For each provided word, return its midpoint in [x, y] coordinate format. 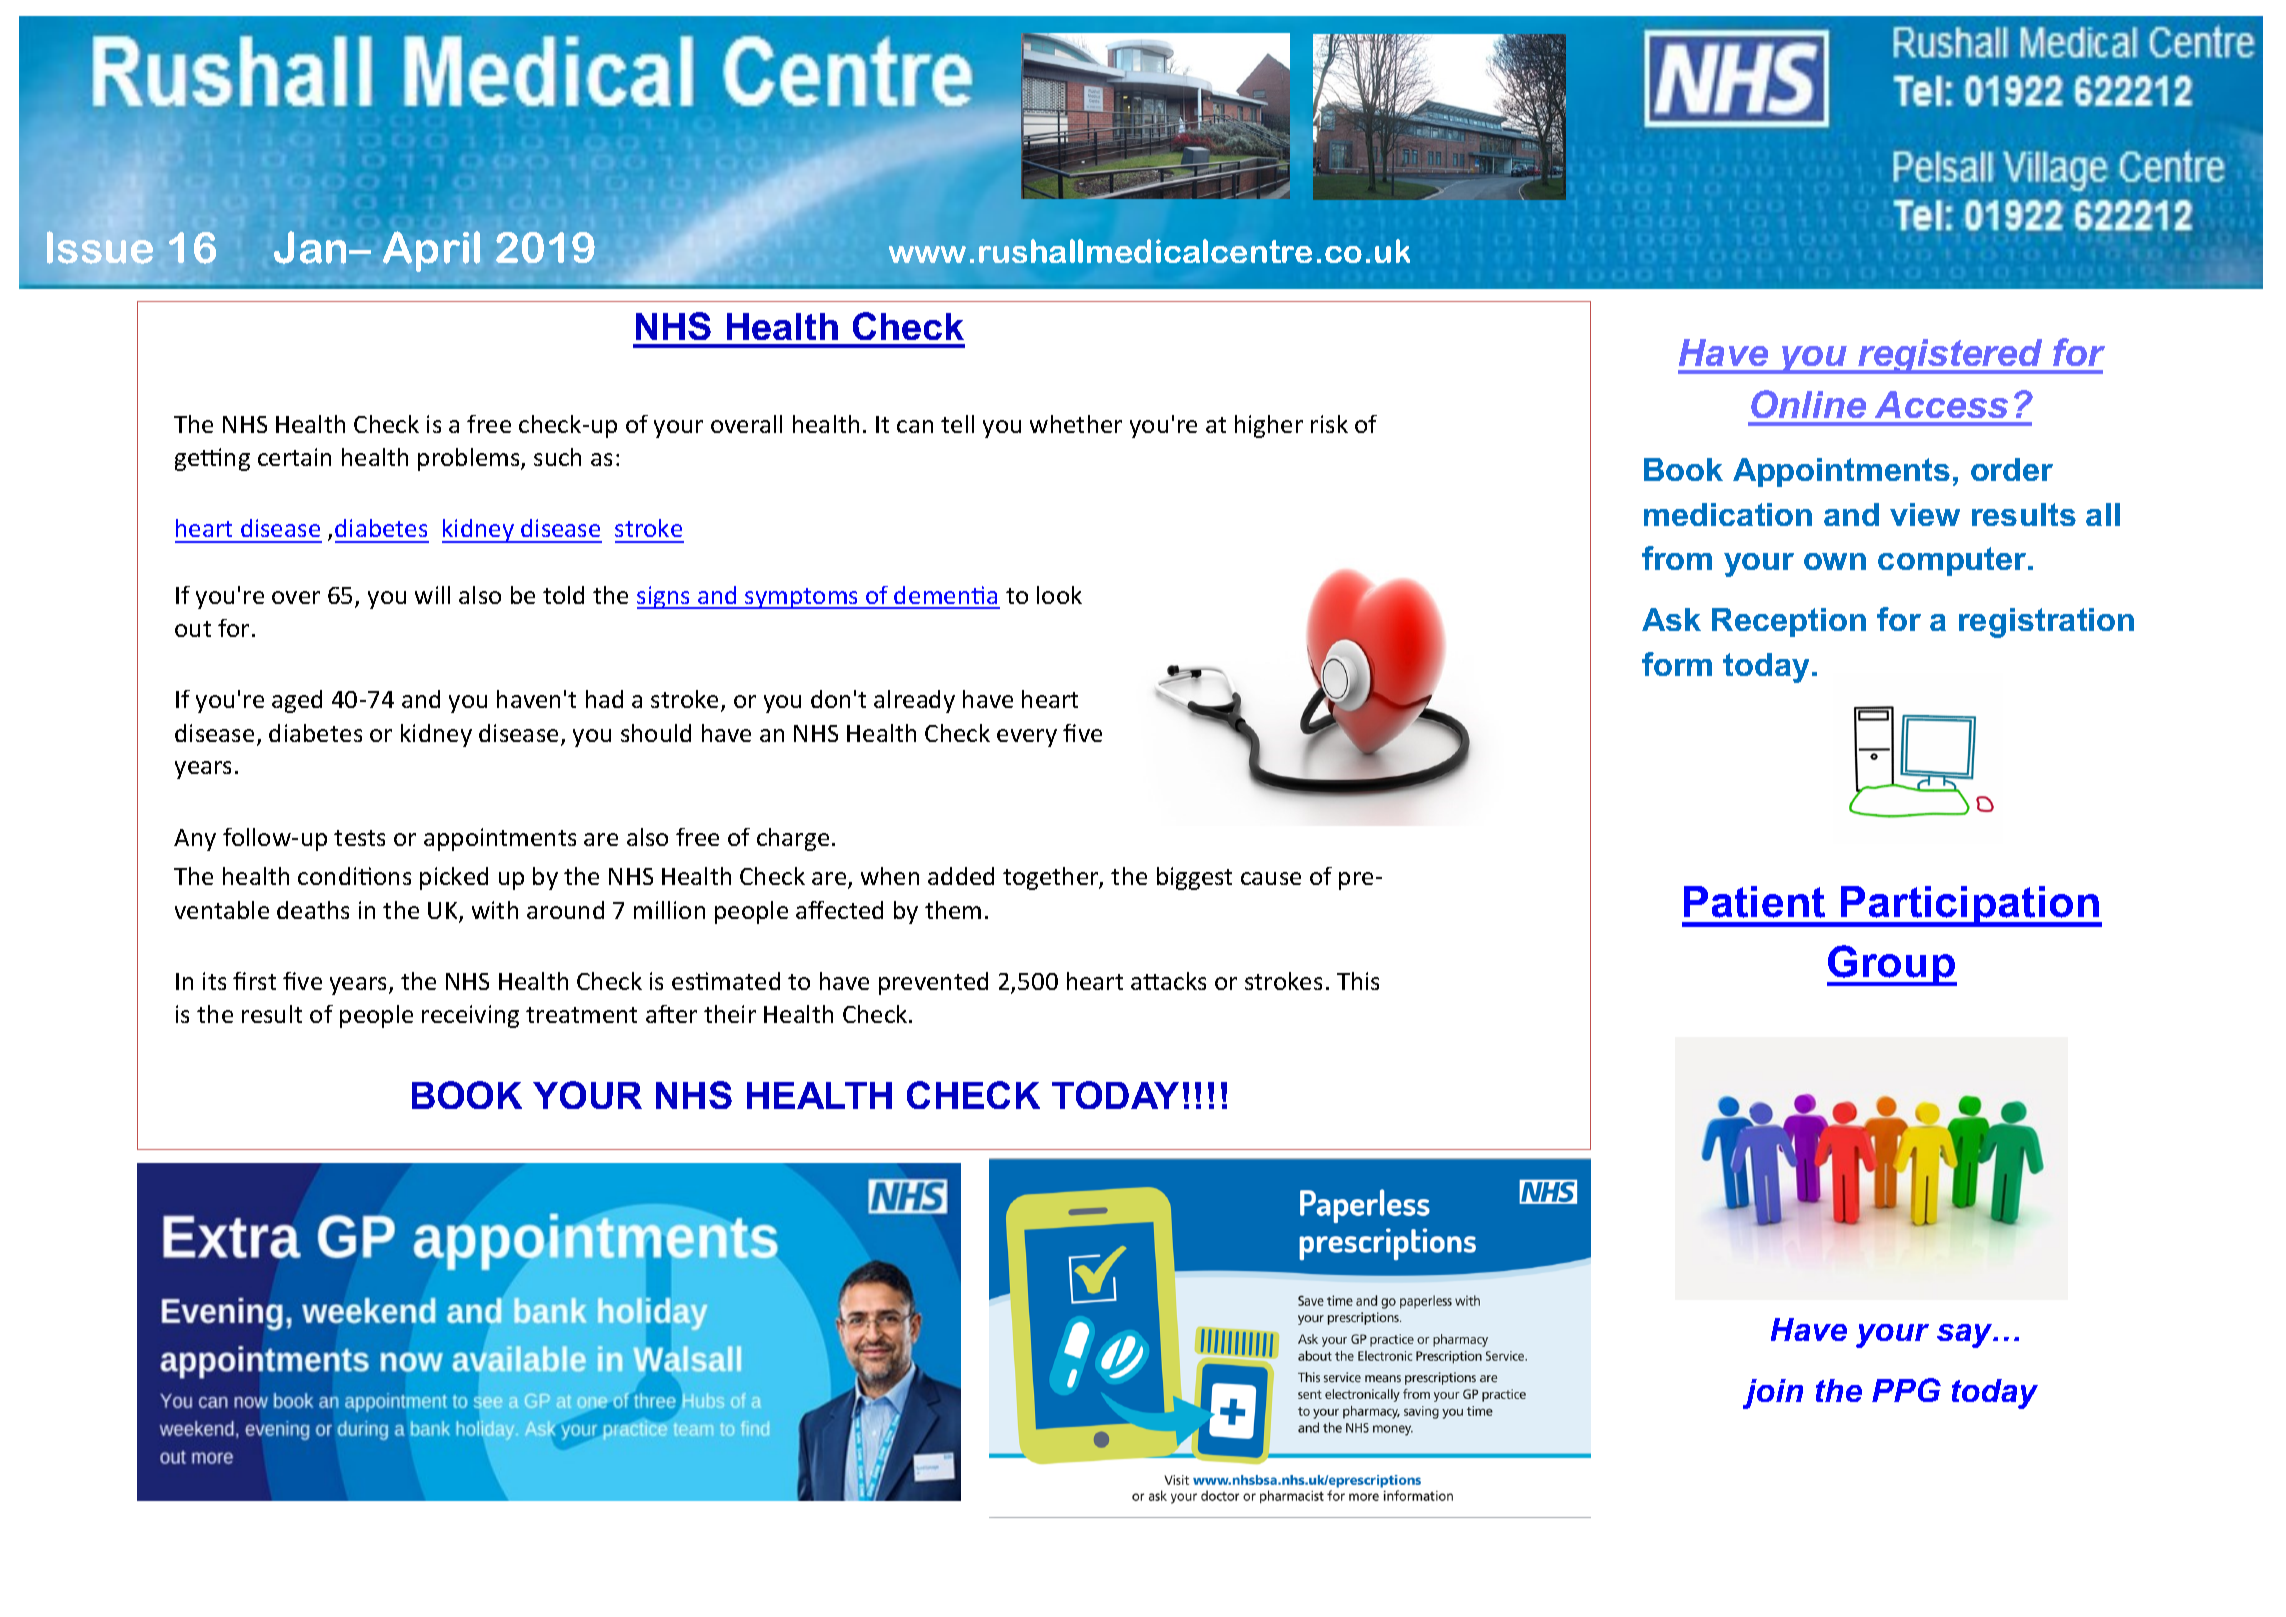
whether [1076, 424]
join [1773, 1394]
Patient [1754, 902]
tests [359, 838]
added [961, 876]
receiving [470, 1016]
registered [1951, 356]
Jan [312, 247]
